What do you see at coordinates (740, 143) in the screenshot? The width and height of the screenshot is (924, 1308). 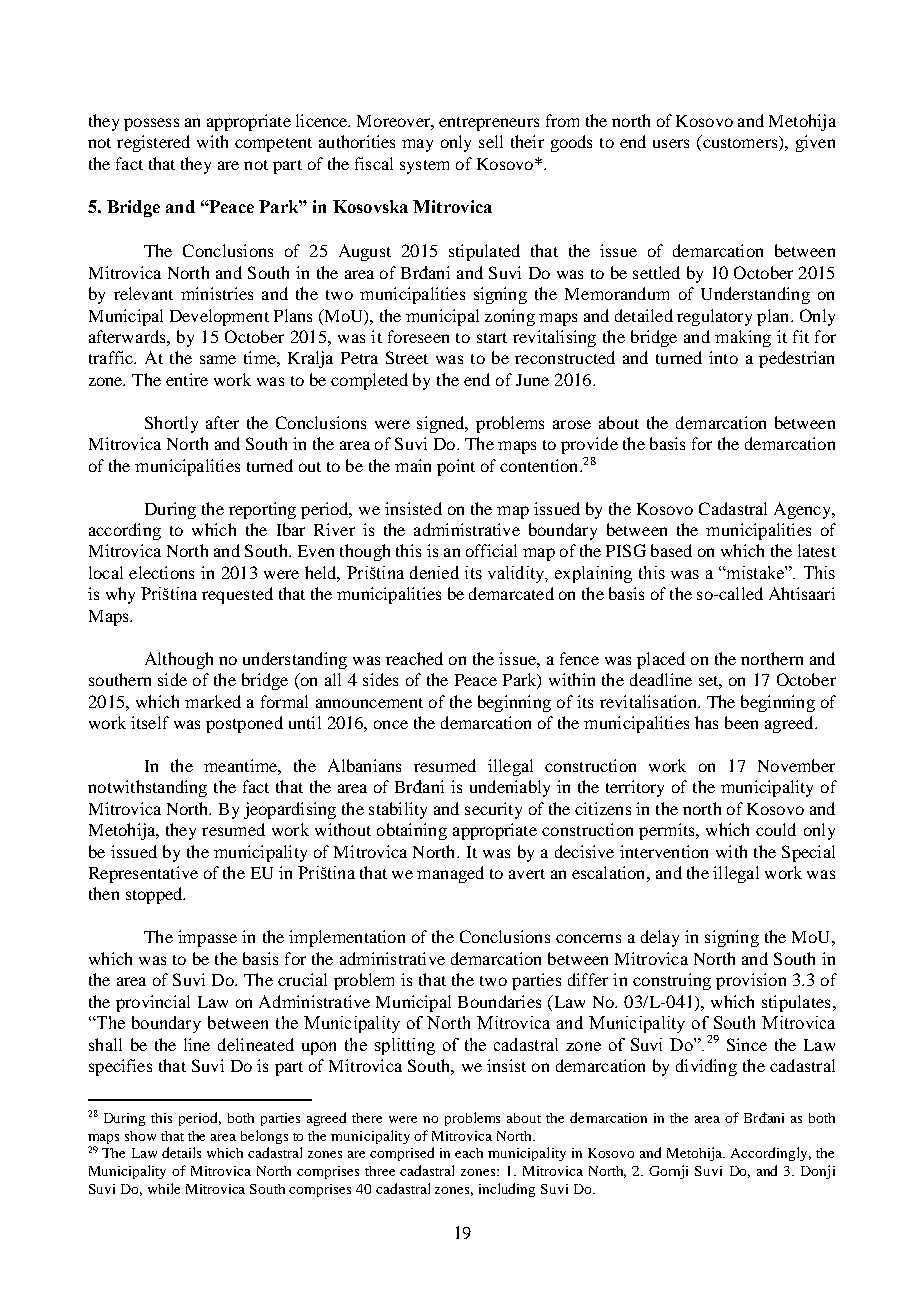 I see `customers` at bounding box center [740, 143].
